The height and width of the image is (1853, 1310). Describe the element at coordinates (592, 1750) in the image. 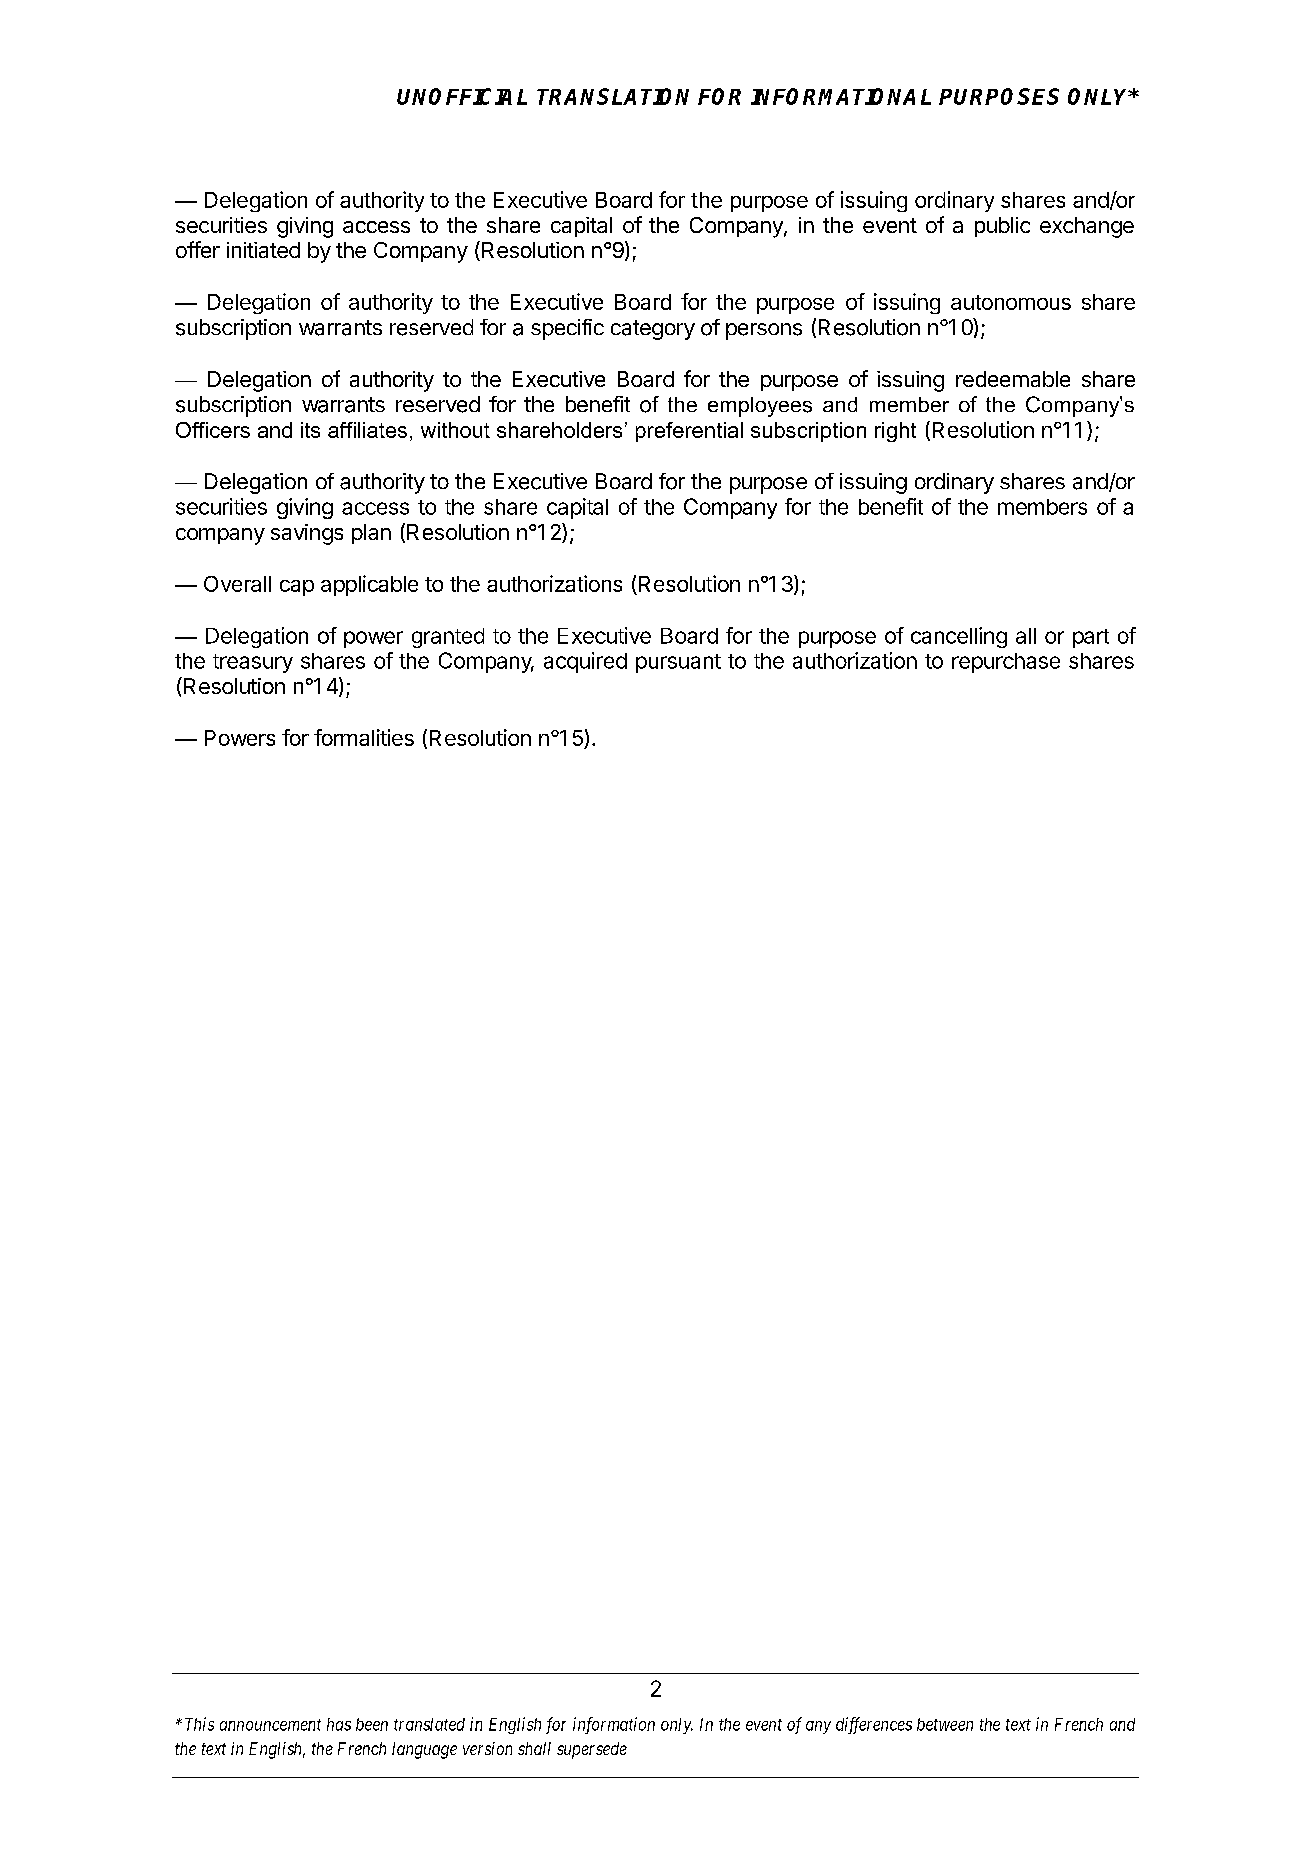

I see `supersede` at that location.
